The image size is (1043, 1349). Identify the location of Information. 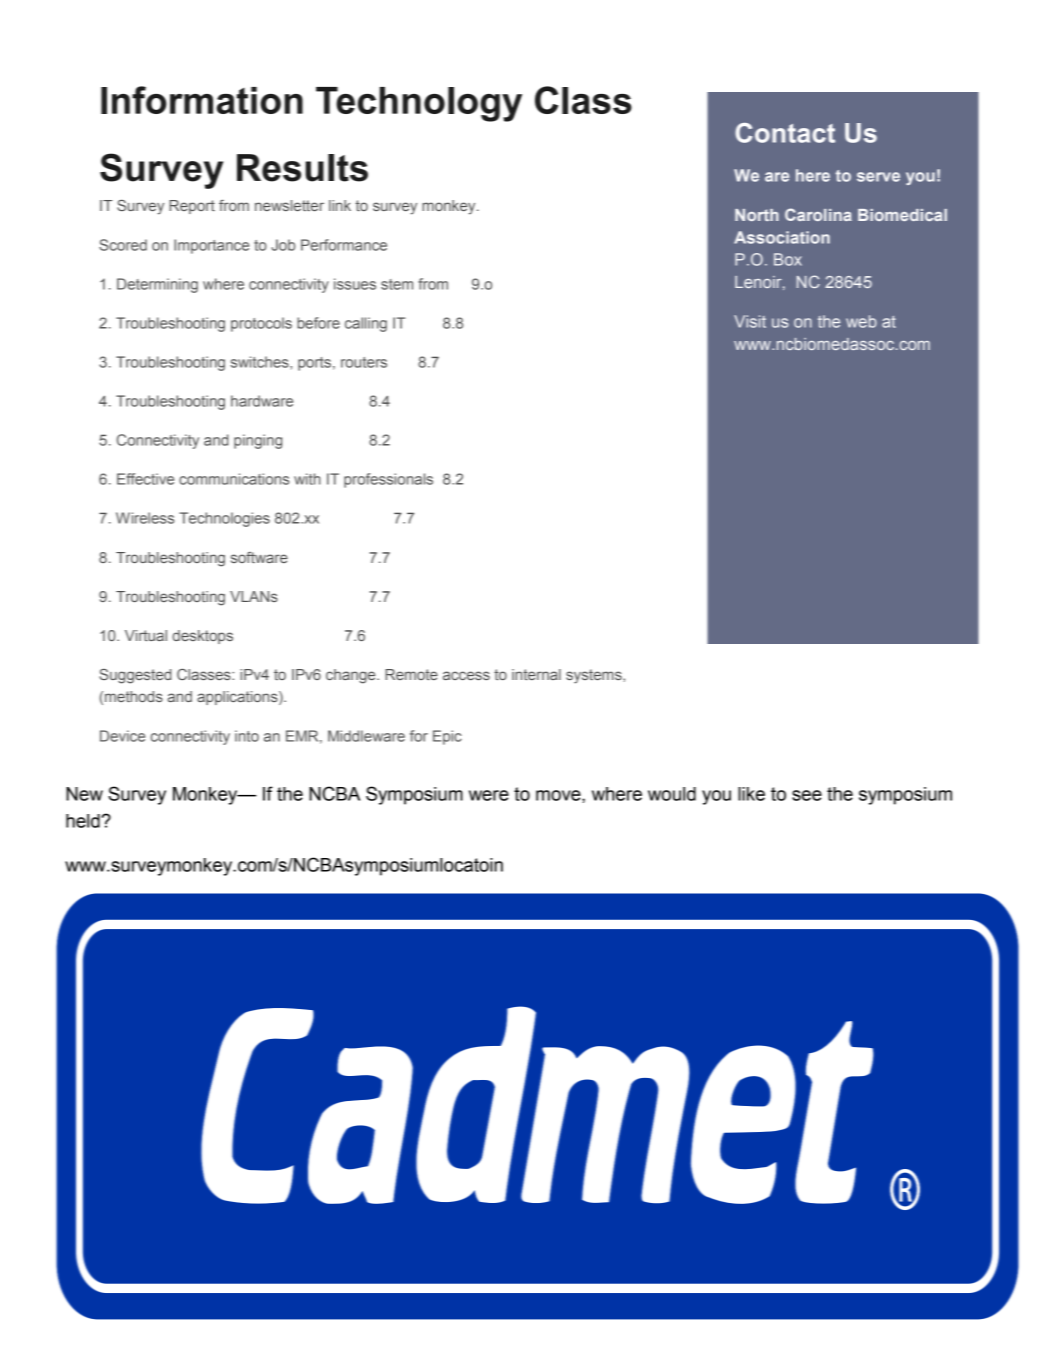
(202, 100).
